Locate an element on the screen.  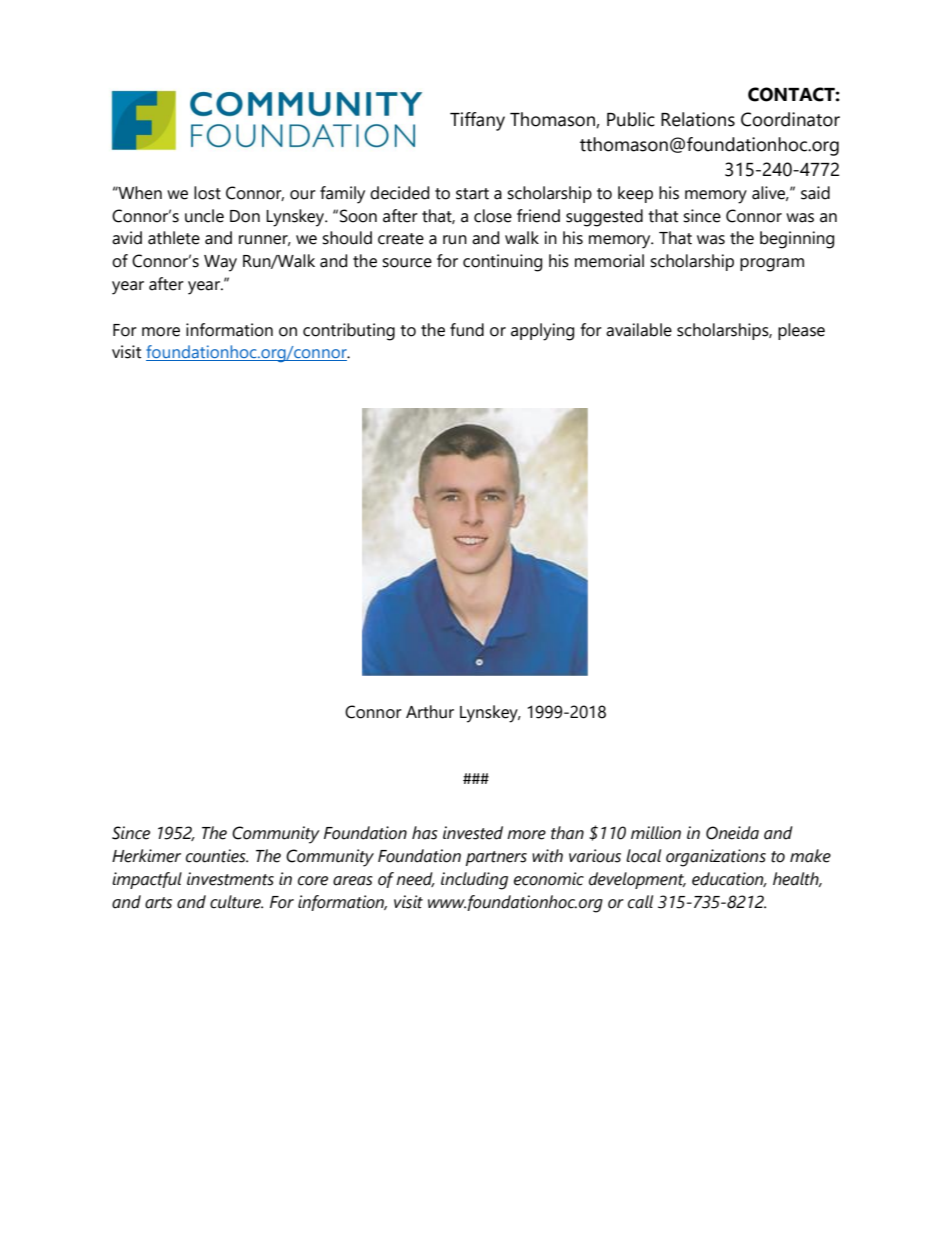
fund is located at coordinates (467, 330).
